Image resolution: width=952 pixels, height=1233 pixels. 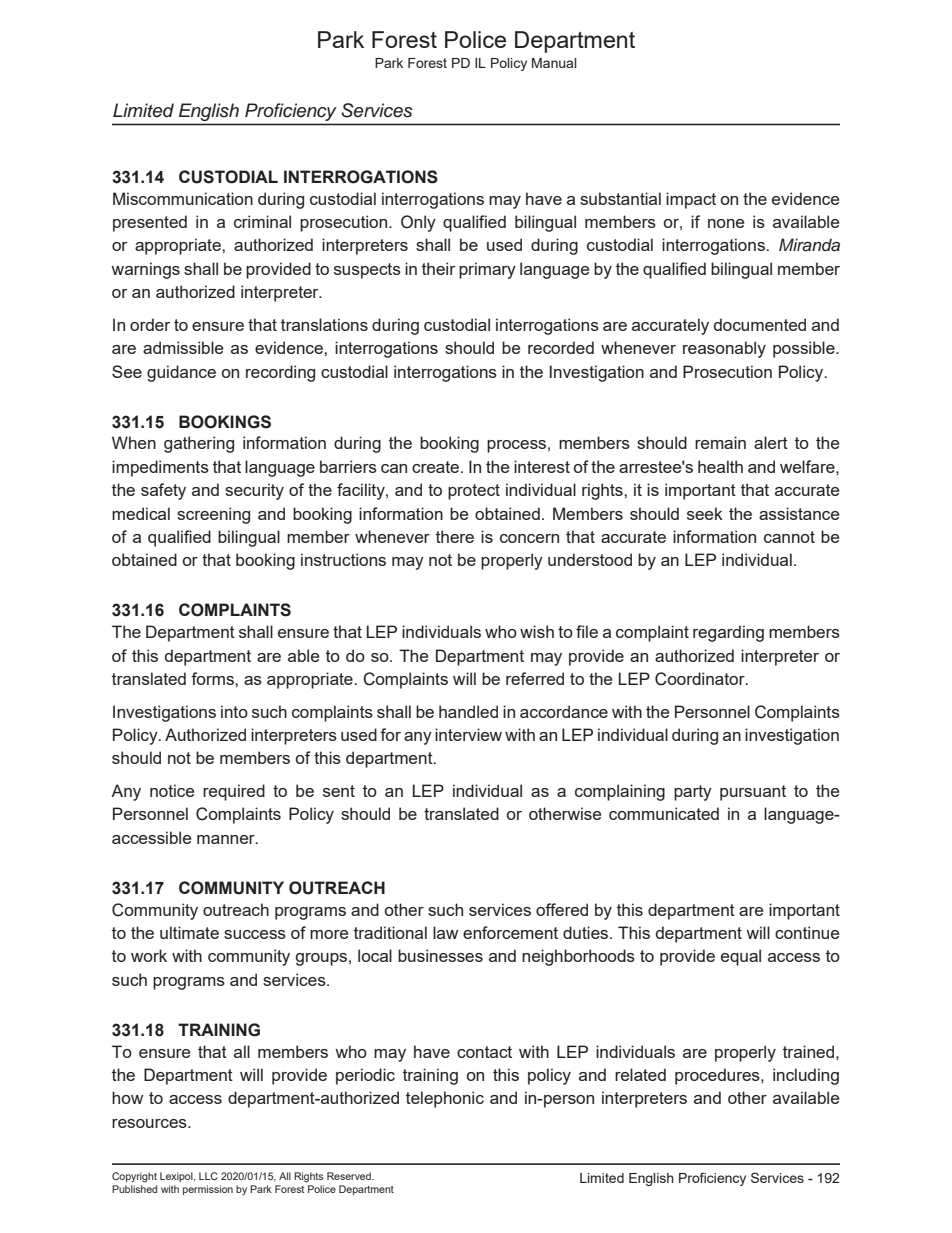 I want to click on law, so click(x=445, y=932).
